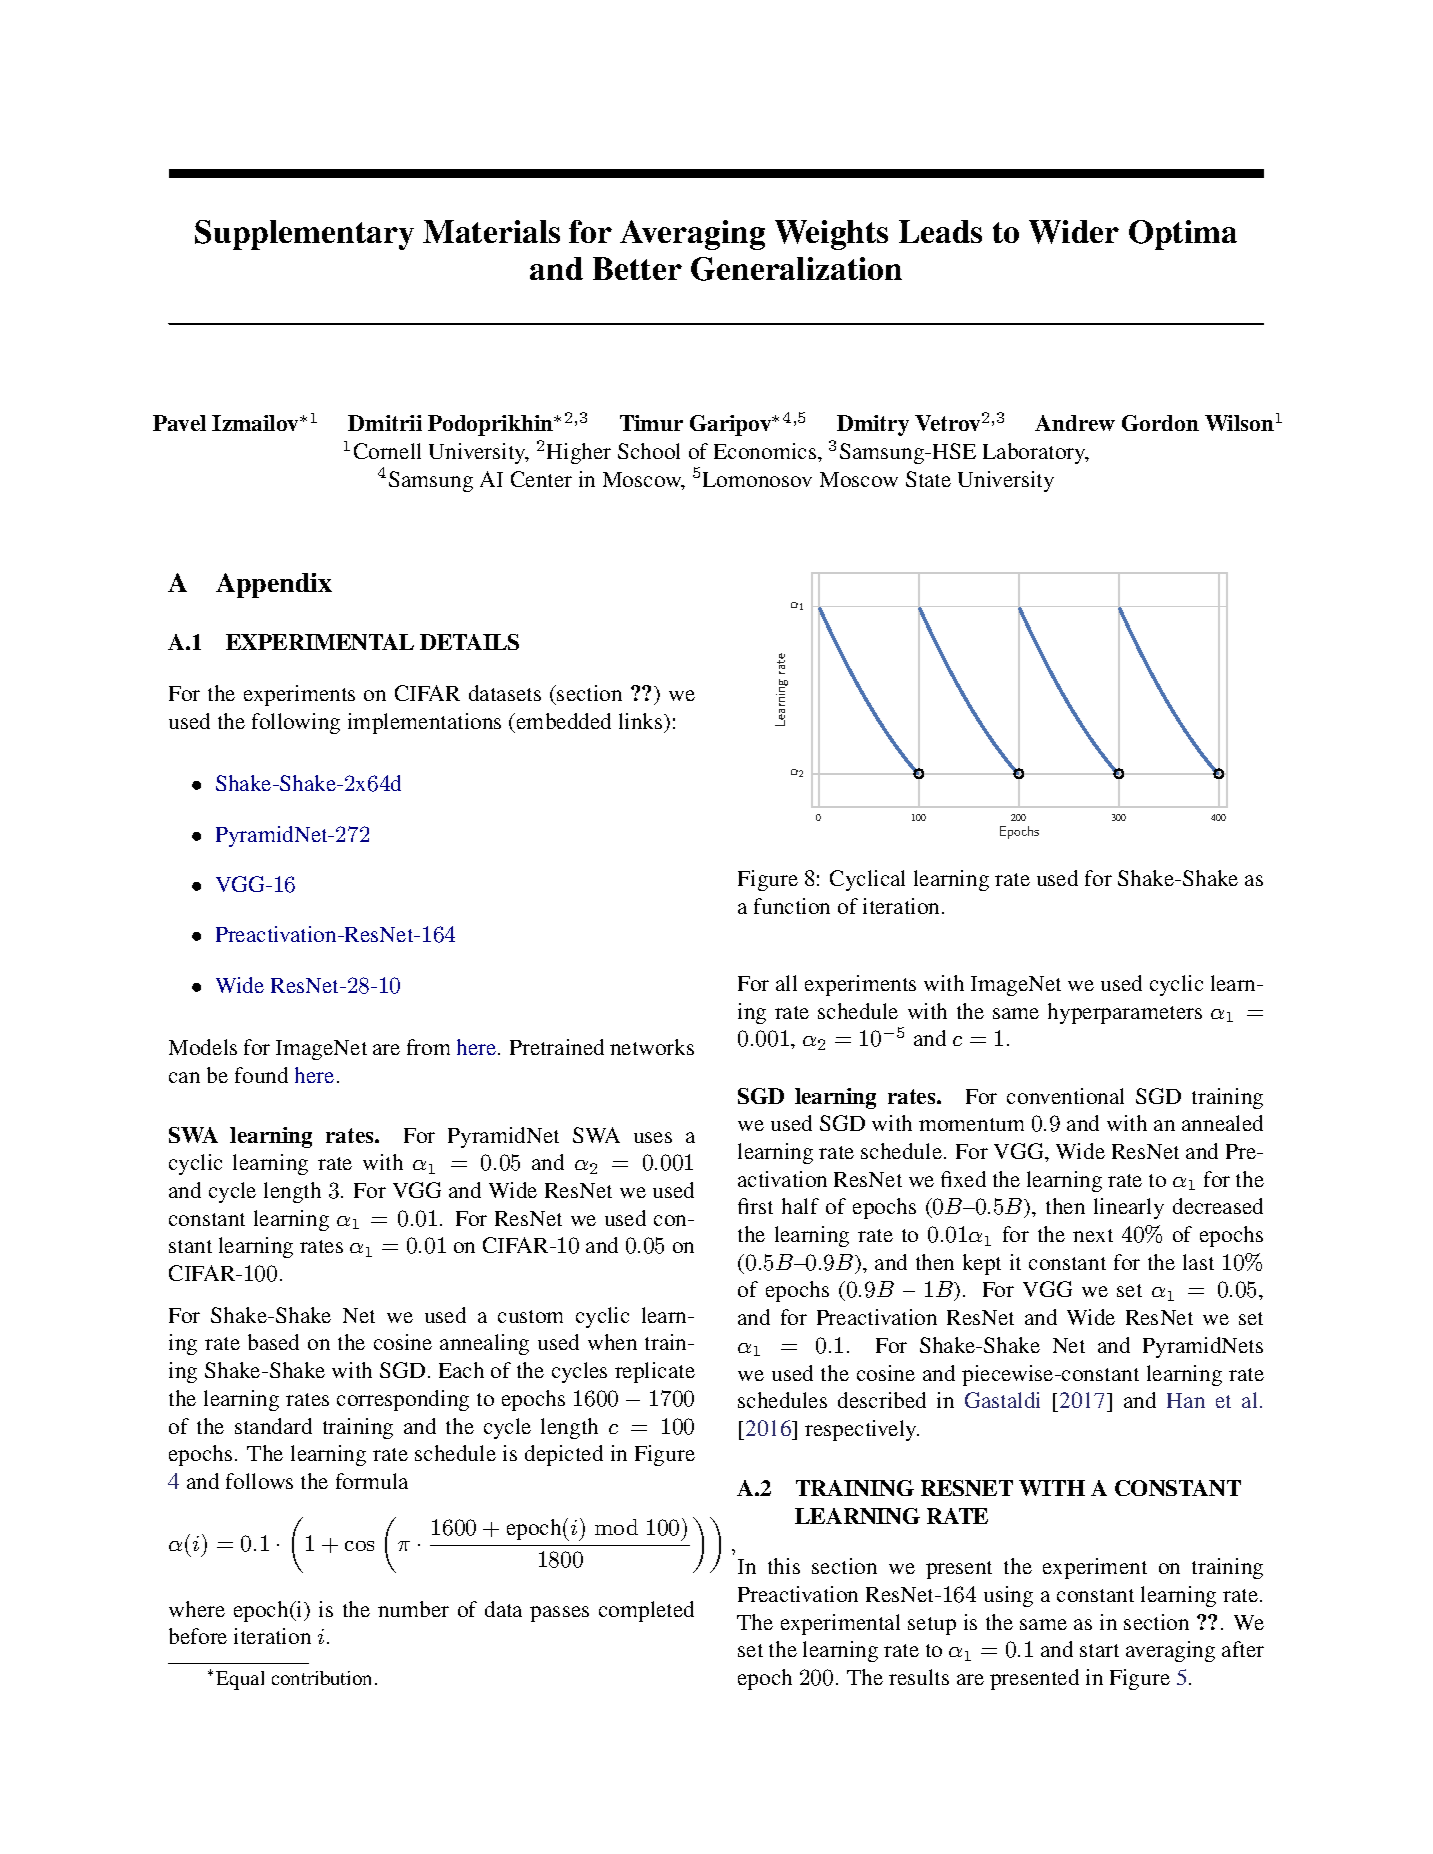 Image resolution: width=1433 pixels, height=1854 pixels. I want to click on hyperparameters, so click(1125, 1013).
